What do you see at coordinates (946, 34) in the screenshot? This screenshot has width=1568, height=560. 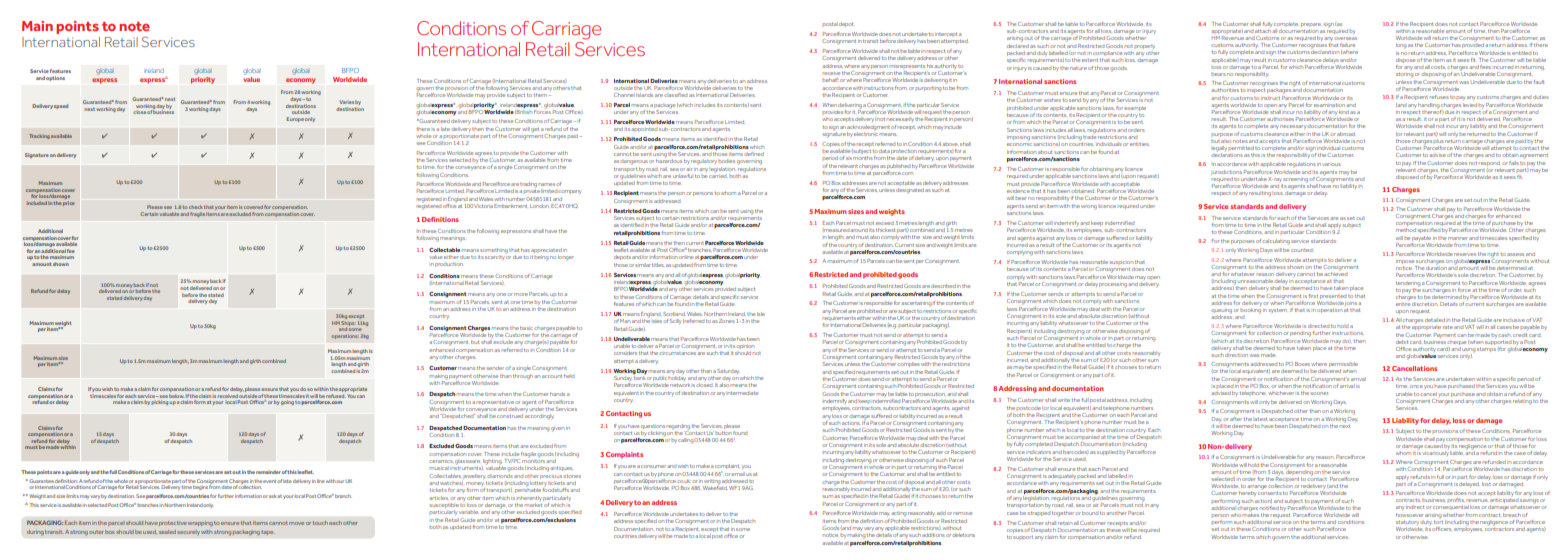 I see `intercept` at bounding box center [946, 34].
